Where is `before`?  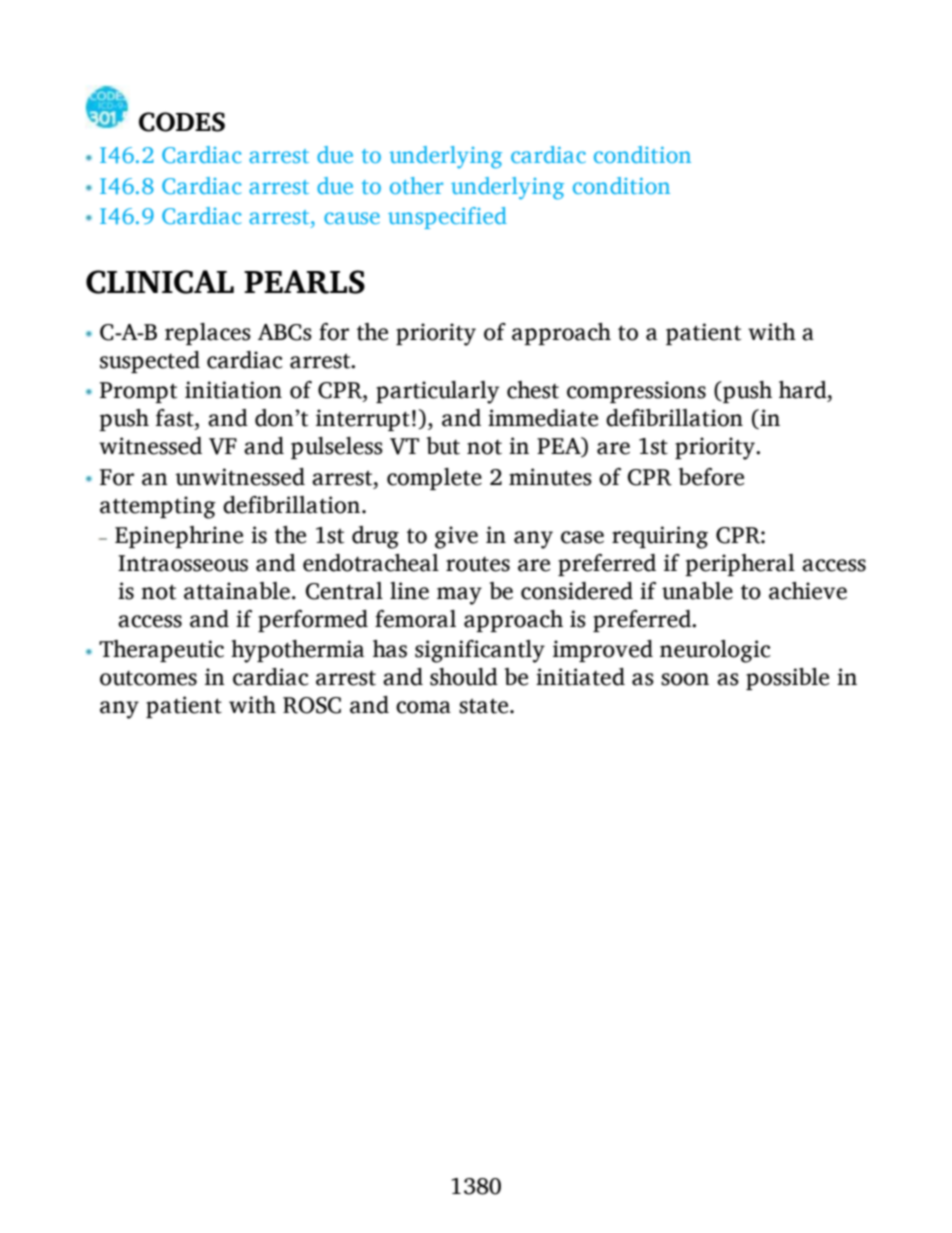 before is located at coordinates (711, 477).
